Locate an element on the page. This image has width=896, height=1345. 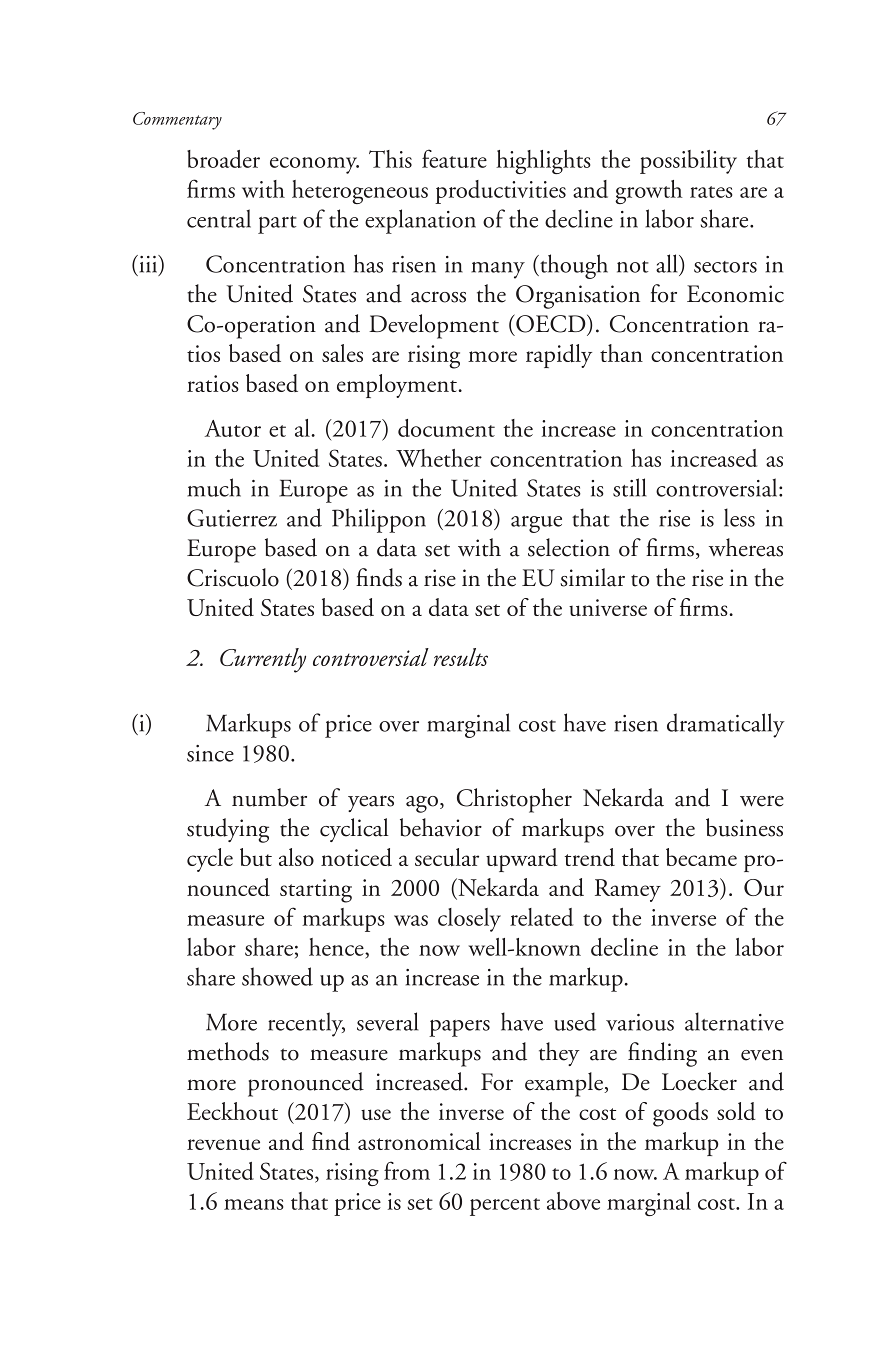
feature is located at coordinates (454, 158).
